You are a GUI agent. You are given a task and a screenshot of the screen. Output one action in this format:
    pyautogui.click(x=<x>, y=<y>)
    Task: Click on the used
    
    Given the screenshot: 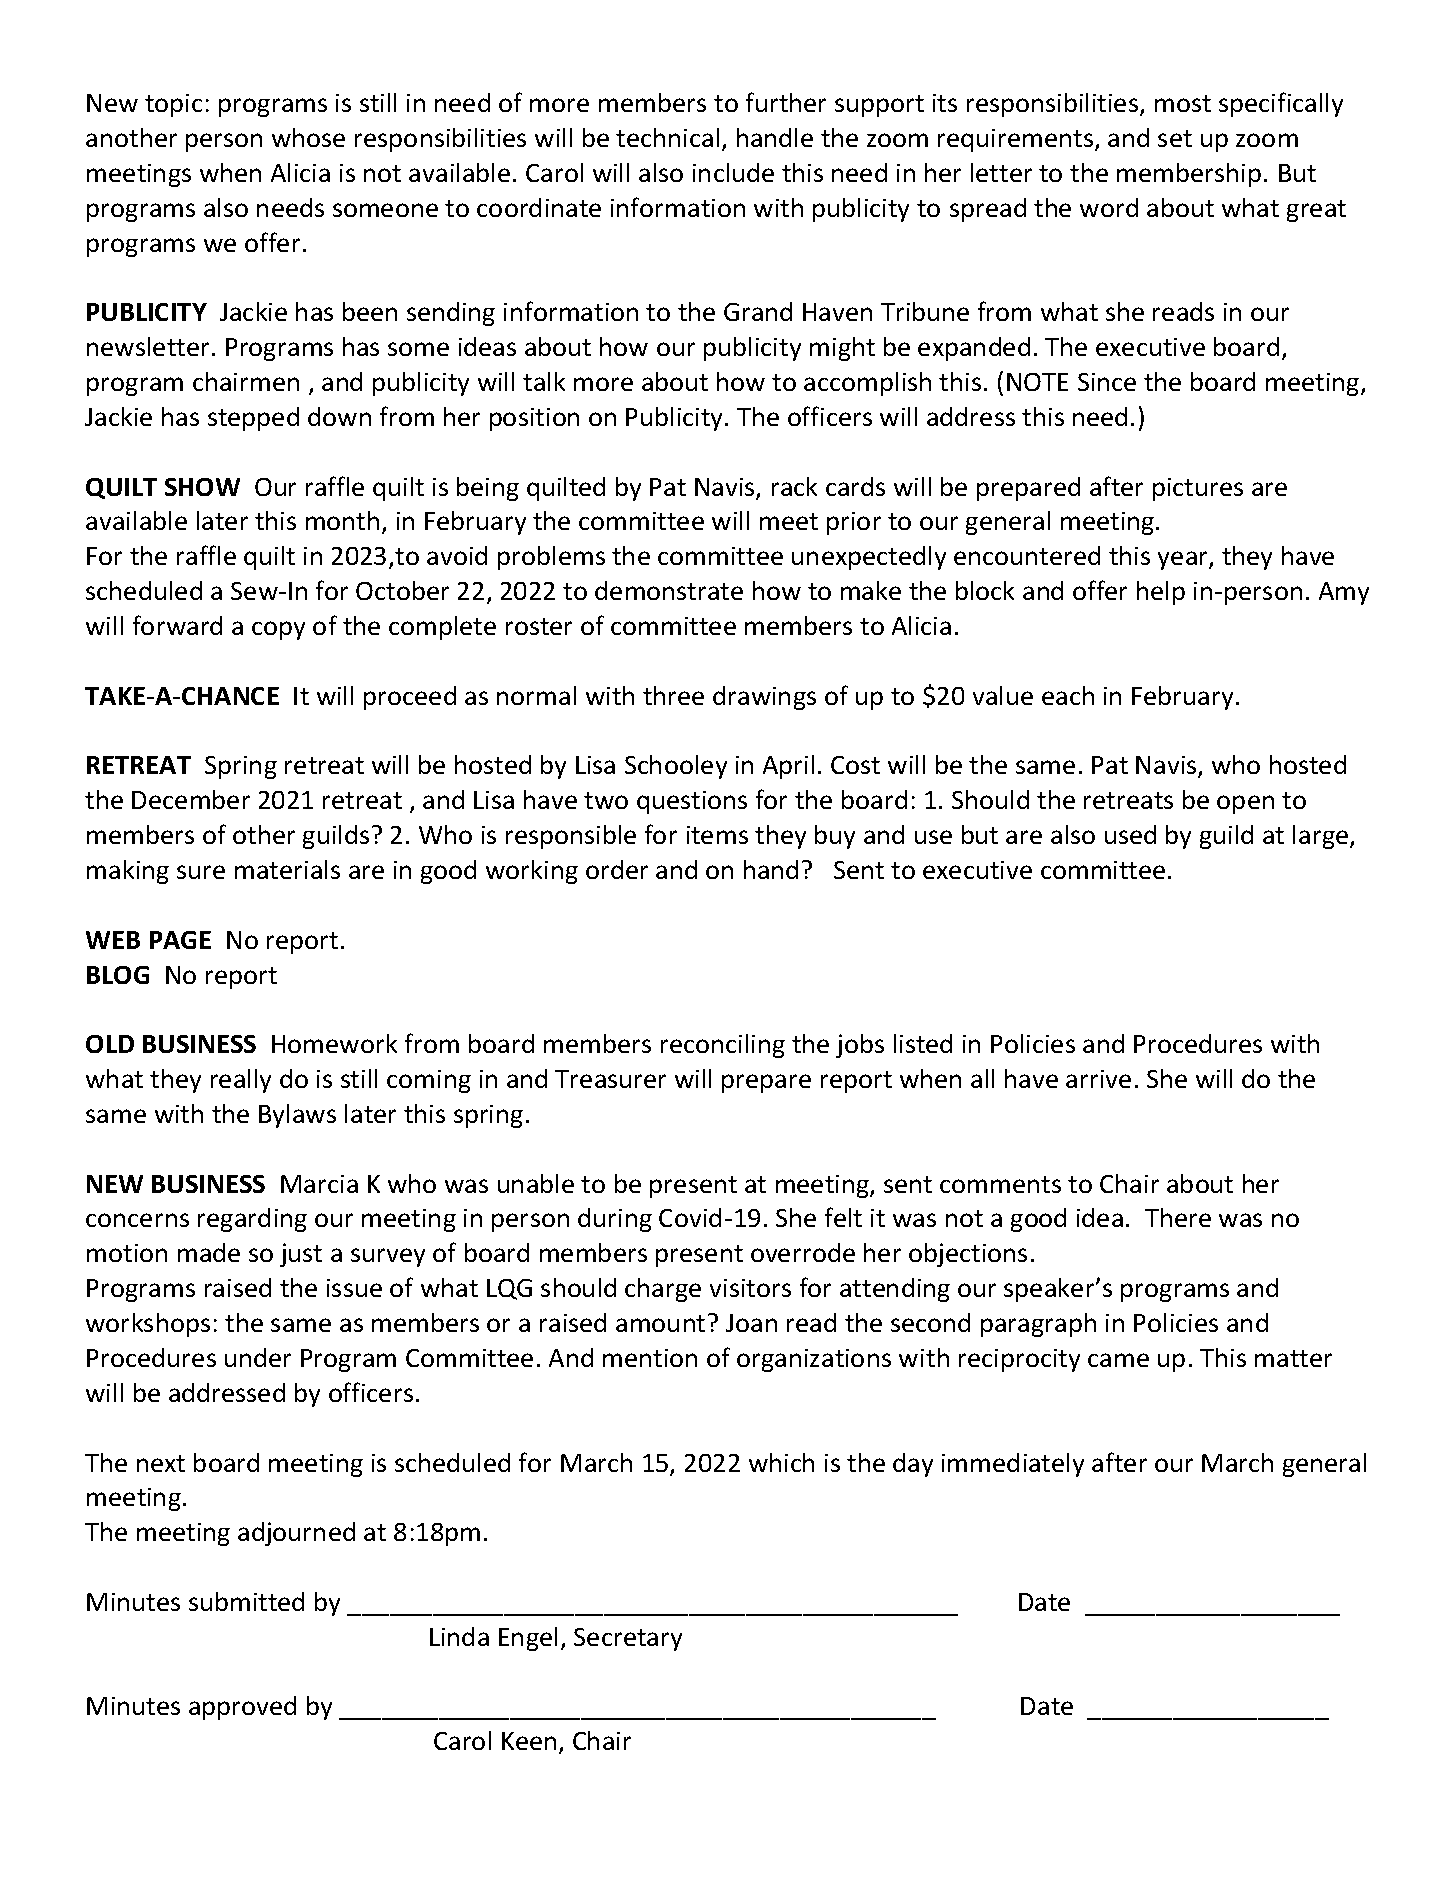 What is the action you would take?
    pyautogui.click(x=1130, y=834)
